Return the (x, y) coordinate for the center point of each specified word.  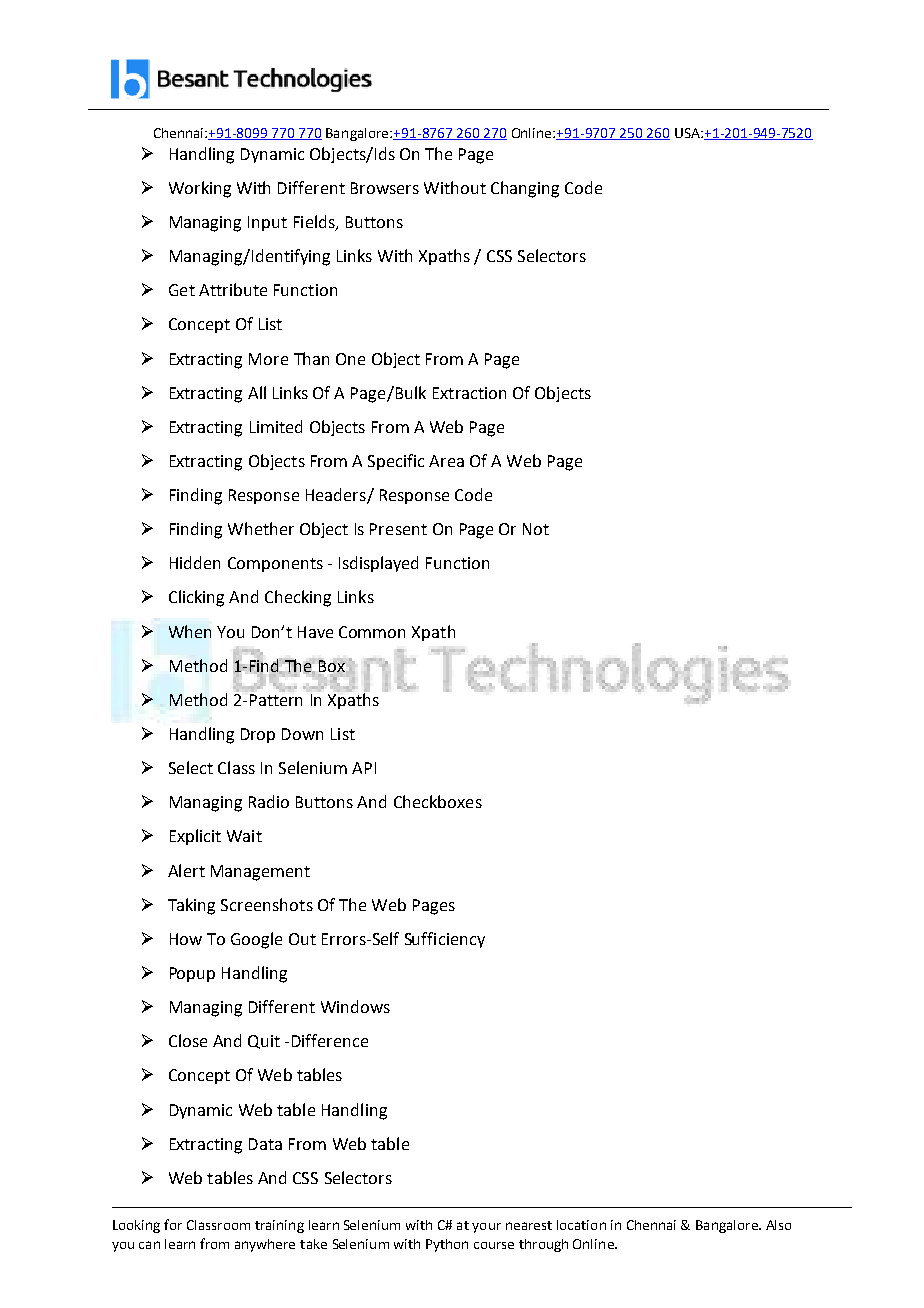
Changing (525, 189)
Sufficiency (445, 940)
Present (398, 529)
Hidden (195, 562)
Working (200, 189)
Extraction (469, 393)
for (173, 1224)
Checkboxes (438, 801)
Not (536, 529)
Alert (186, 870)
